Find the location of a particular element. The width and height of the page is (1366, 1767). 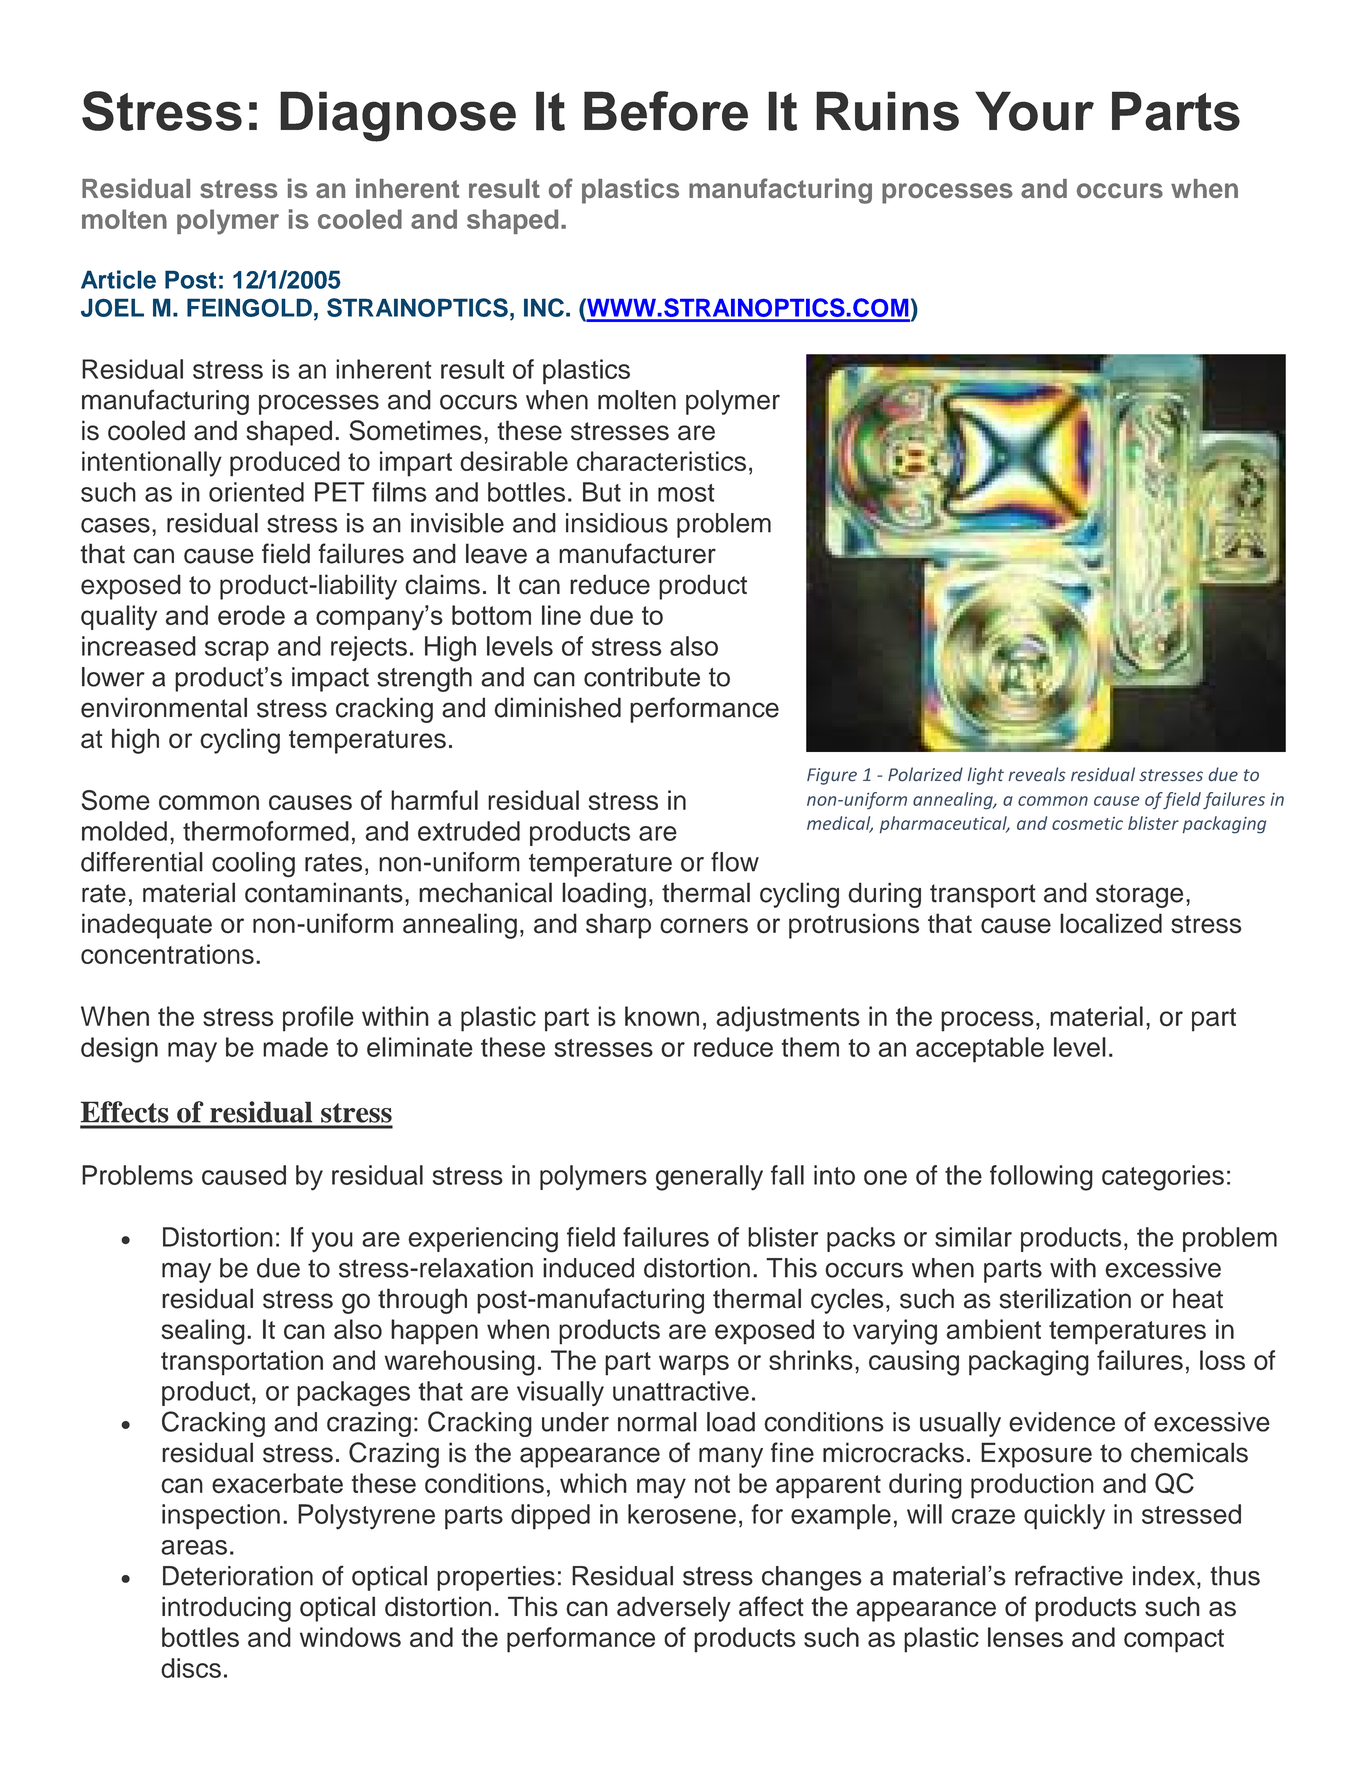

Your is located at coordinates (1034, 111).
